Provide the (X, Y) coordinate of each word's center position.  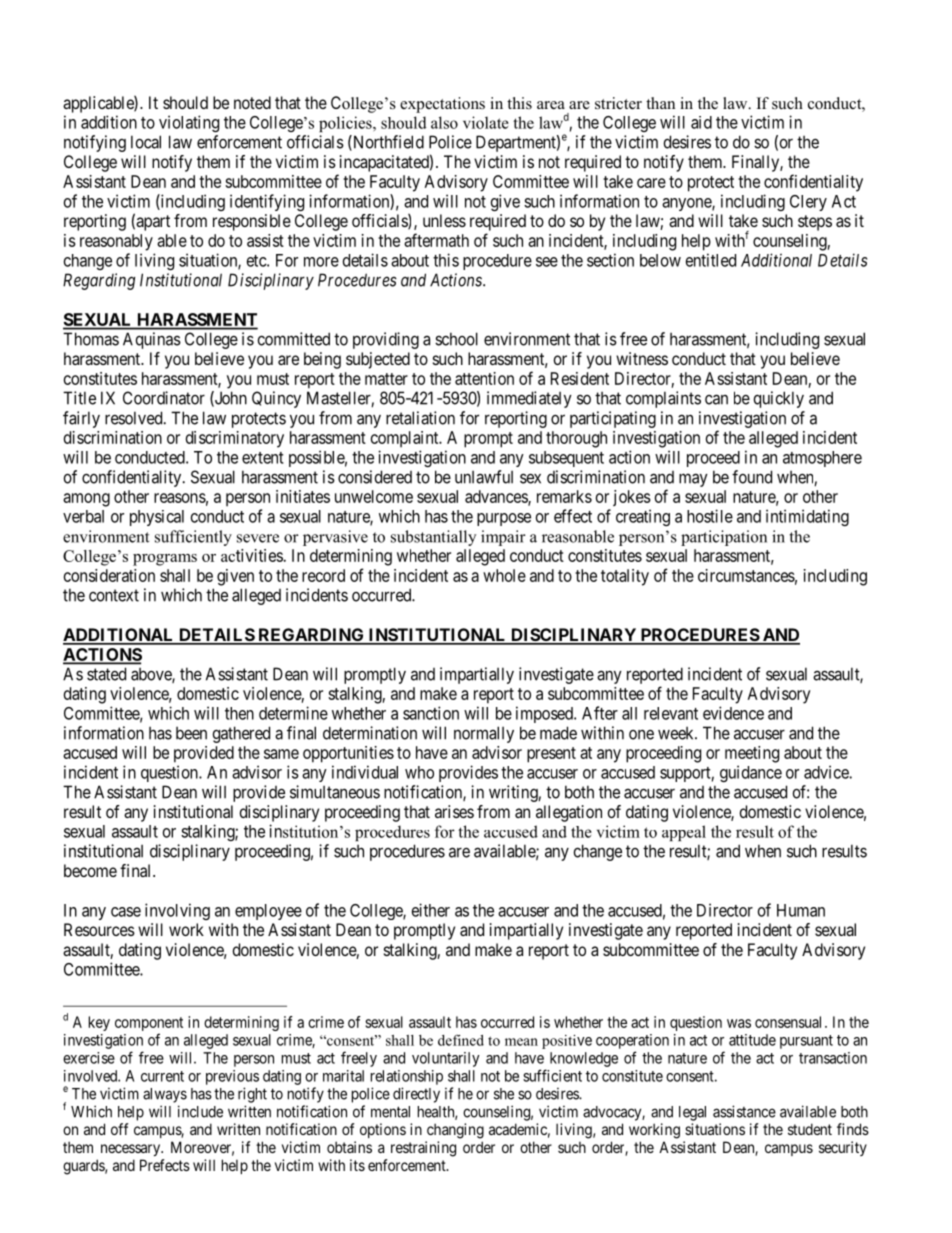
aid (701, 122)
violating (189, 123)
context (114, 595)
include (200, 1111)
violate (486, 122)
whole (504, 575)
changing (455, 1131)
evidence (733, 713)
